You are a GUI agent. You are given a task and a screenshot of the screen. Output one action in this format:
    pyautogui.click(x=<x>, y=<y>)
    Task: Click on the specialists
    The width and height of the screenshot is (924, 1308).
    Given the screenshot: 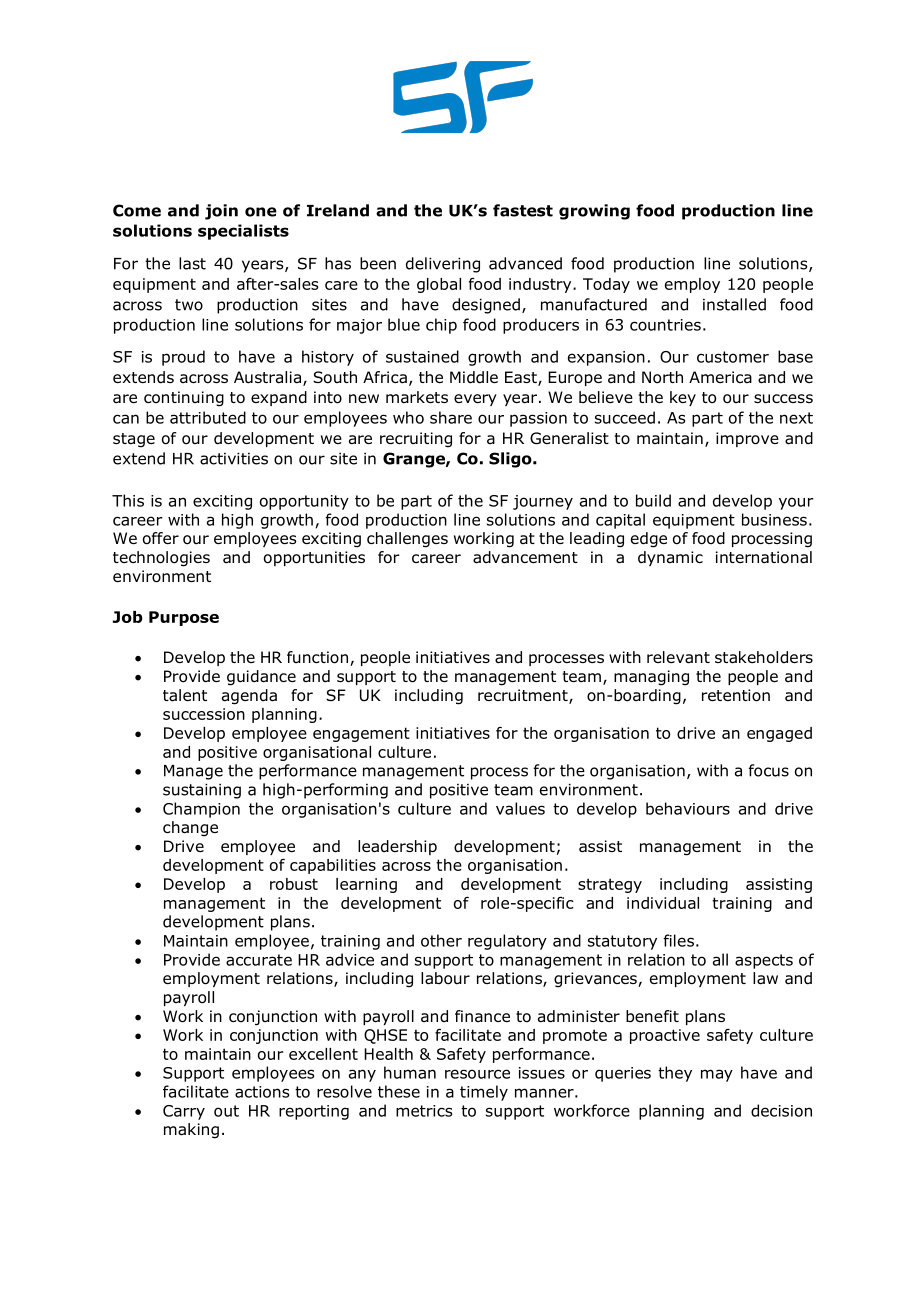 What is the action you would take?
    pyautogui.click(x=243, y=232)
